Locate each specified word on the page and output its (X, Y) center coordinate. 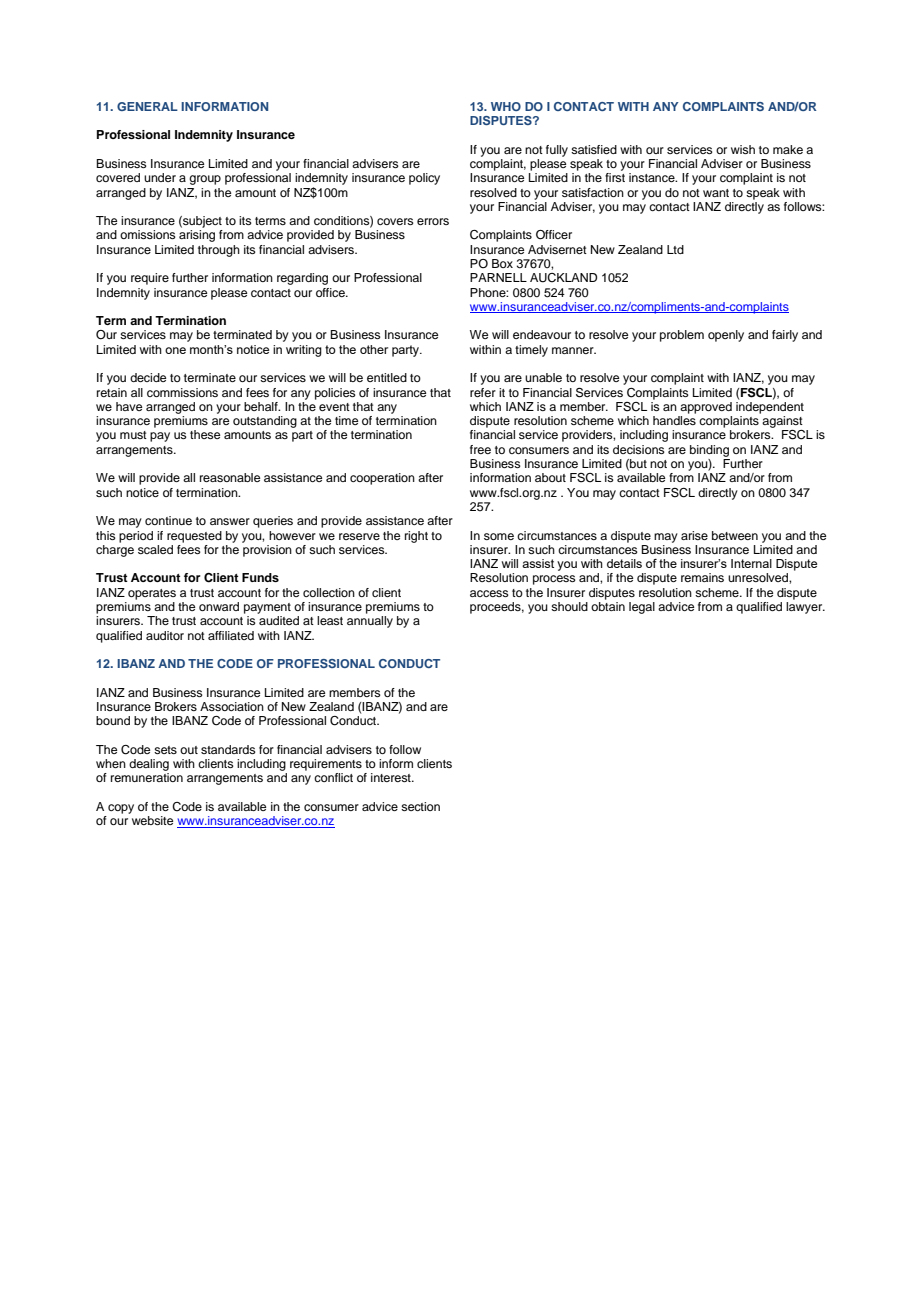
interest (392, 777)
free (480, 449)
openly (726, 336)
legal (642, 608)
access (489, 593)
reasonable (230, 477)
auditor (165, 635)
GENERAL (147, 106)
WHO (506, 106)
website (152, 820)
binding (709, 451)
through (219, 251)
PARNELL (498, 277)
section (420, 806)
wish (743, 149)
